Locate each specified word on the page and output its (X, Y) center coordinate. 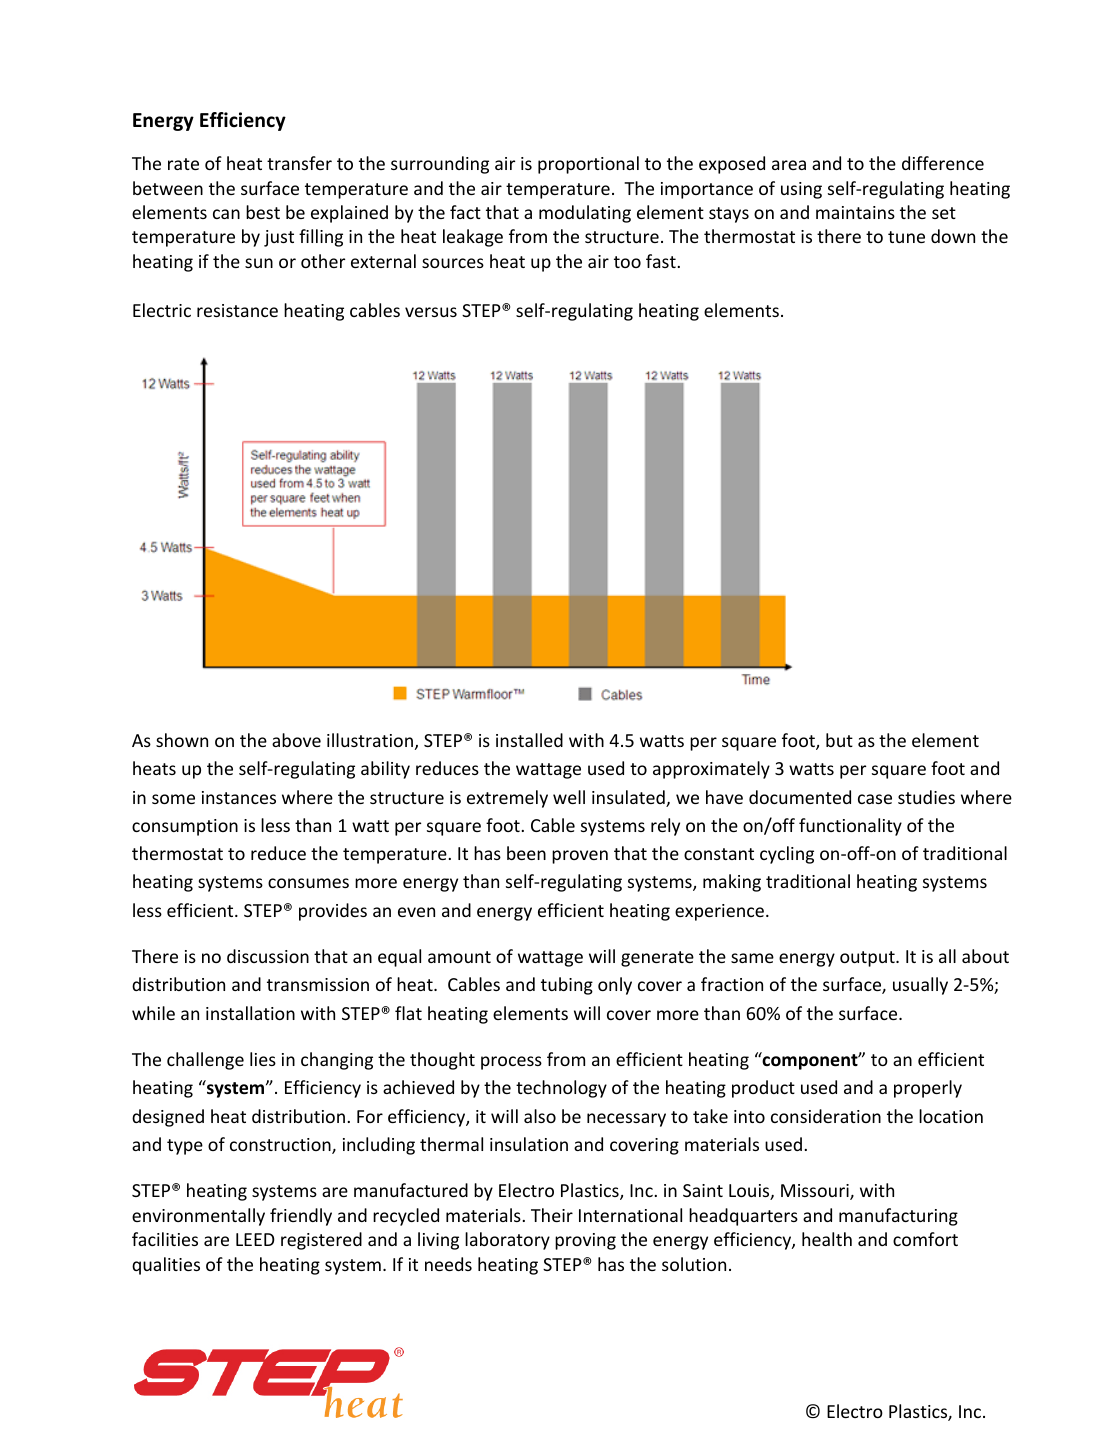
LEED (255, 1239)
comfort (925, 1239)
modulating (585, 214)
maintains (855, 212)
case (875, 799)
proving (585, 1241)
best (263, 212)
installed (529, 740)
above (296, 740)
